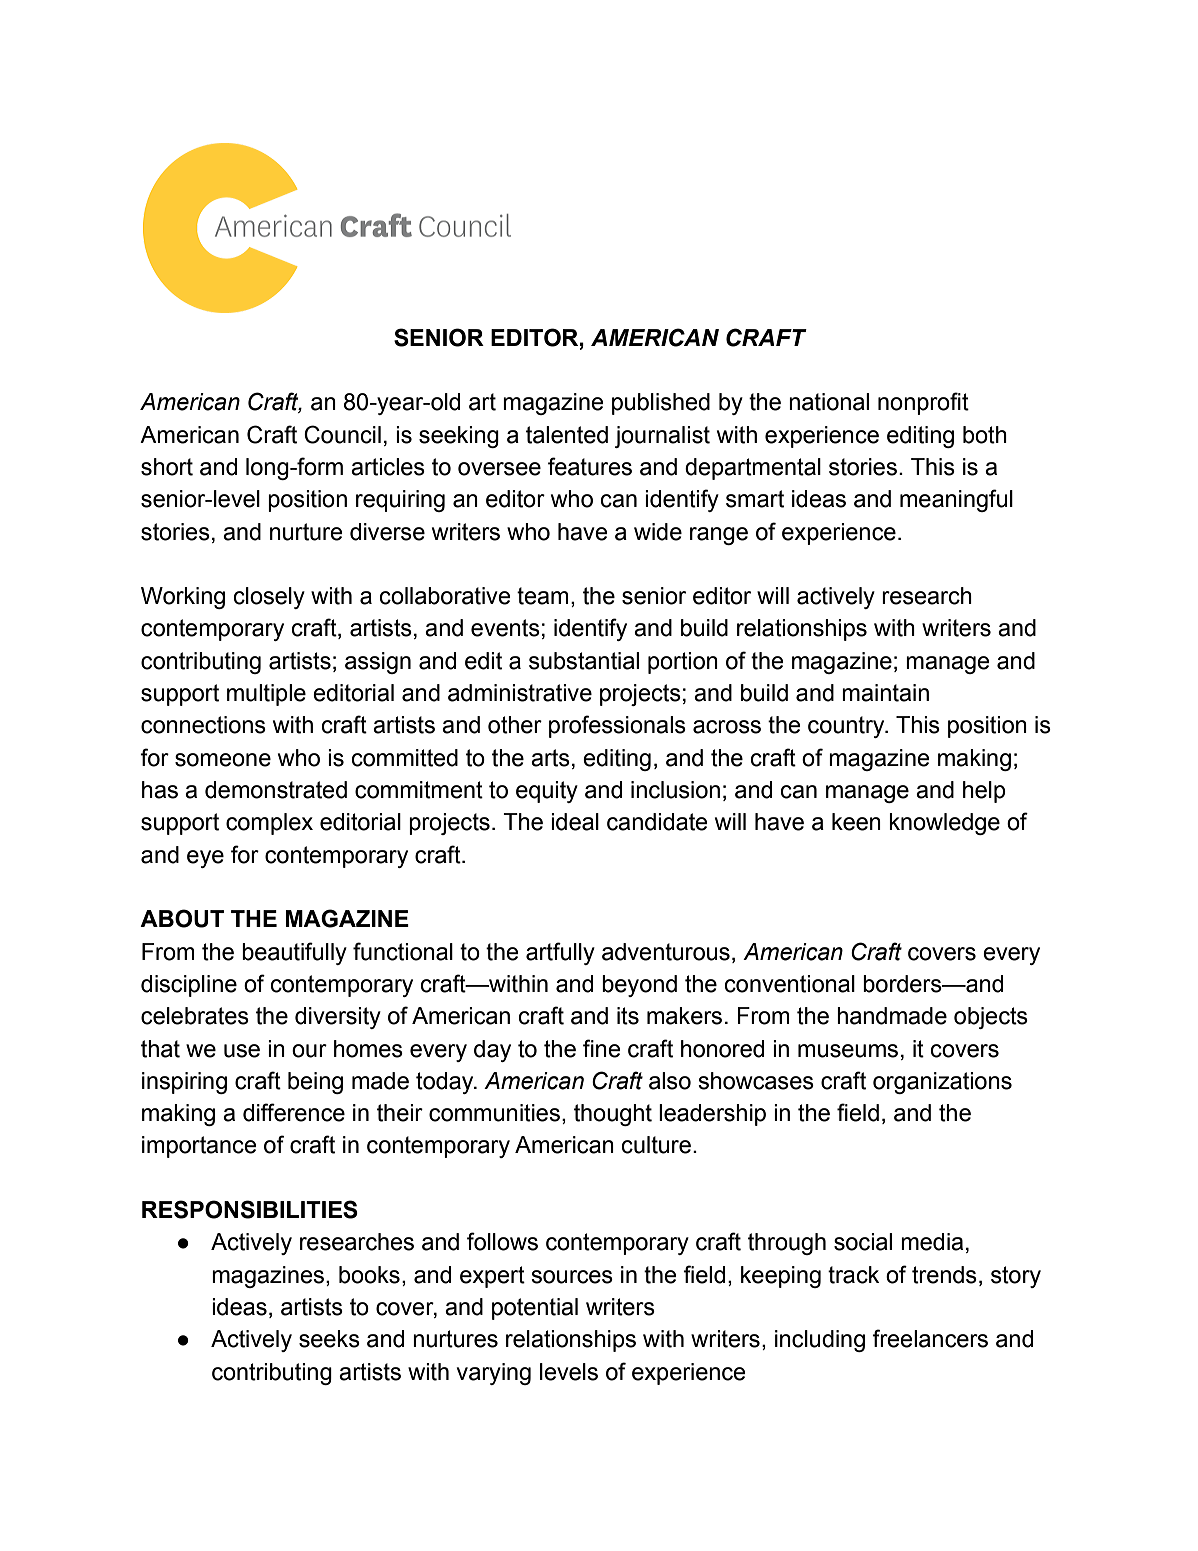 The image size is (1198, 1551). I want to click on potential, so click(535, 1309).
